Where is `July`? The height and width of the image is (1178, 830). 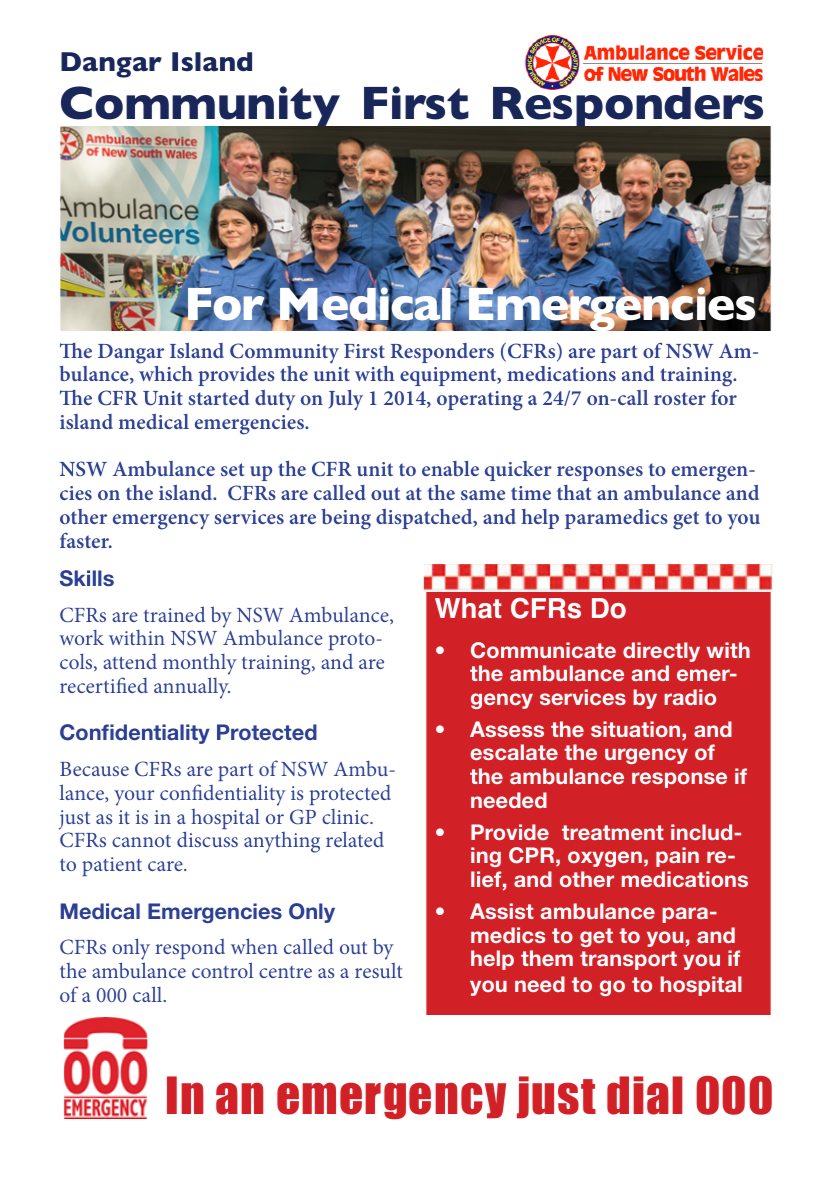 July is located at coordinates (346, 400).
